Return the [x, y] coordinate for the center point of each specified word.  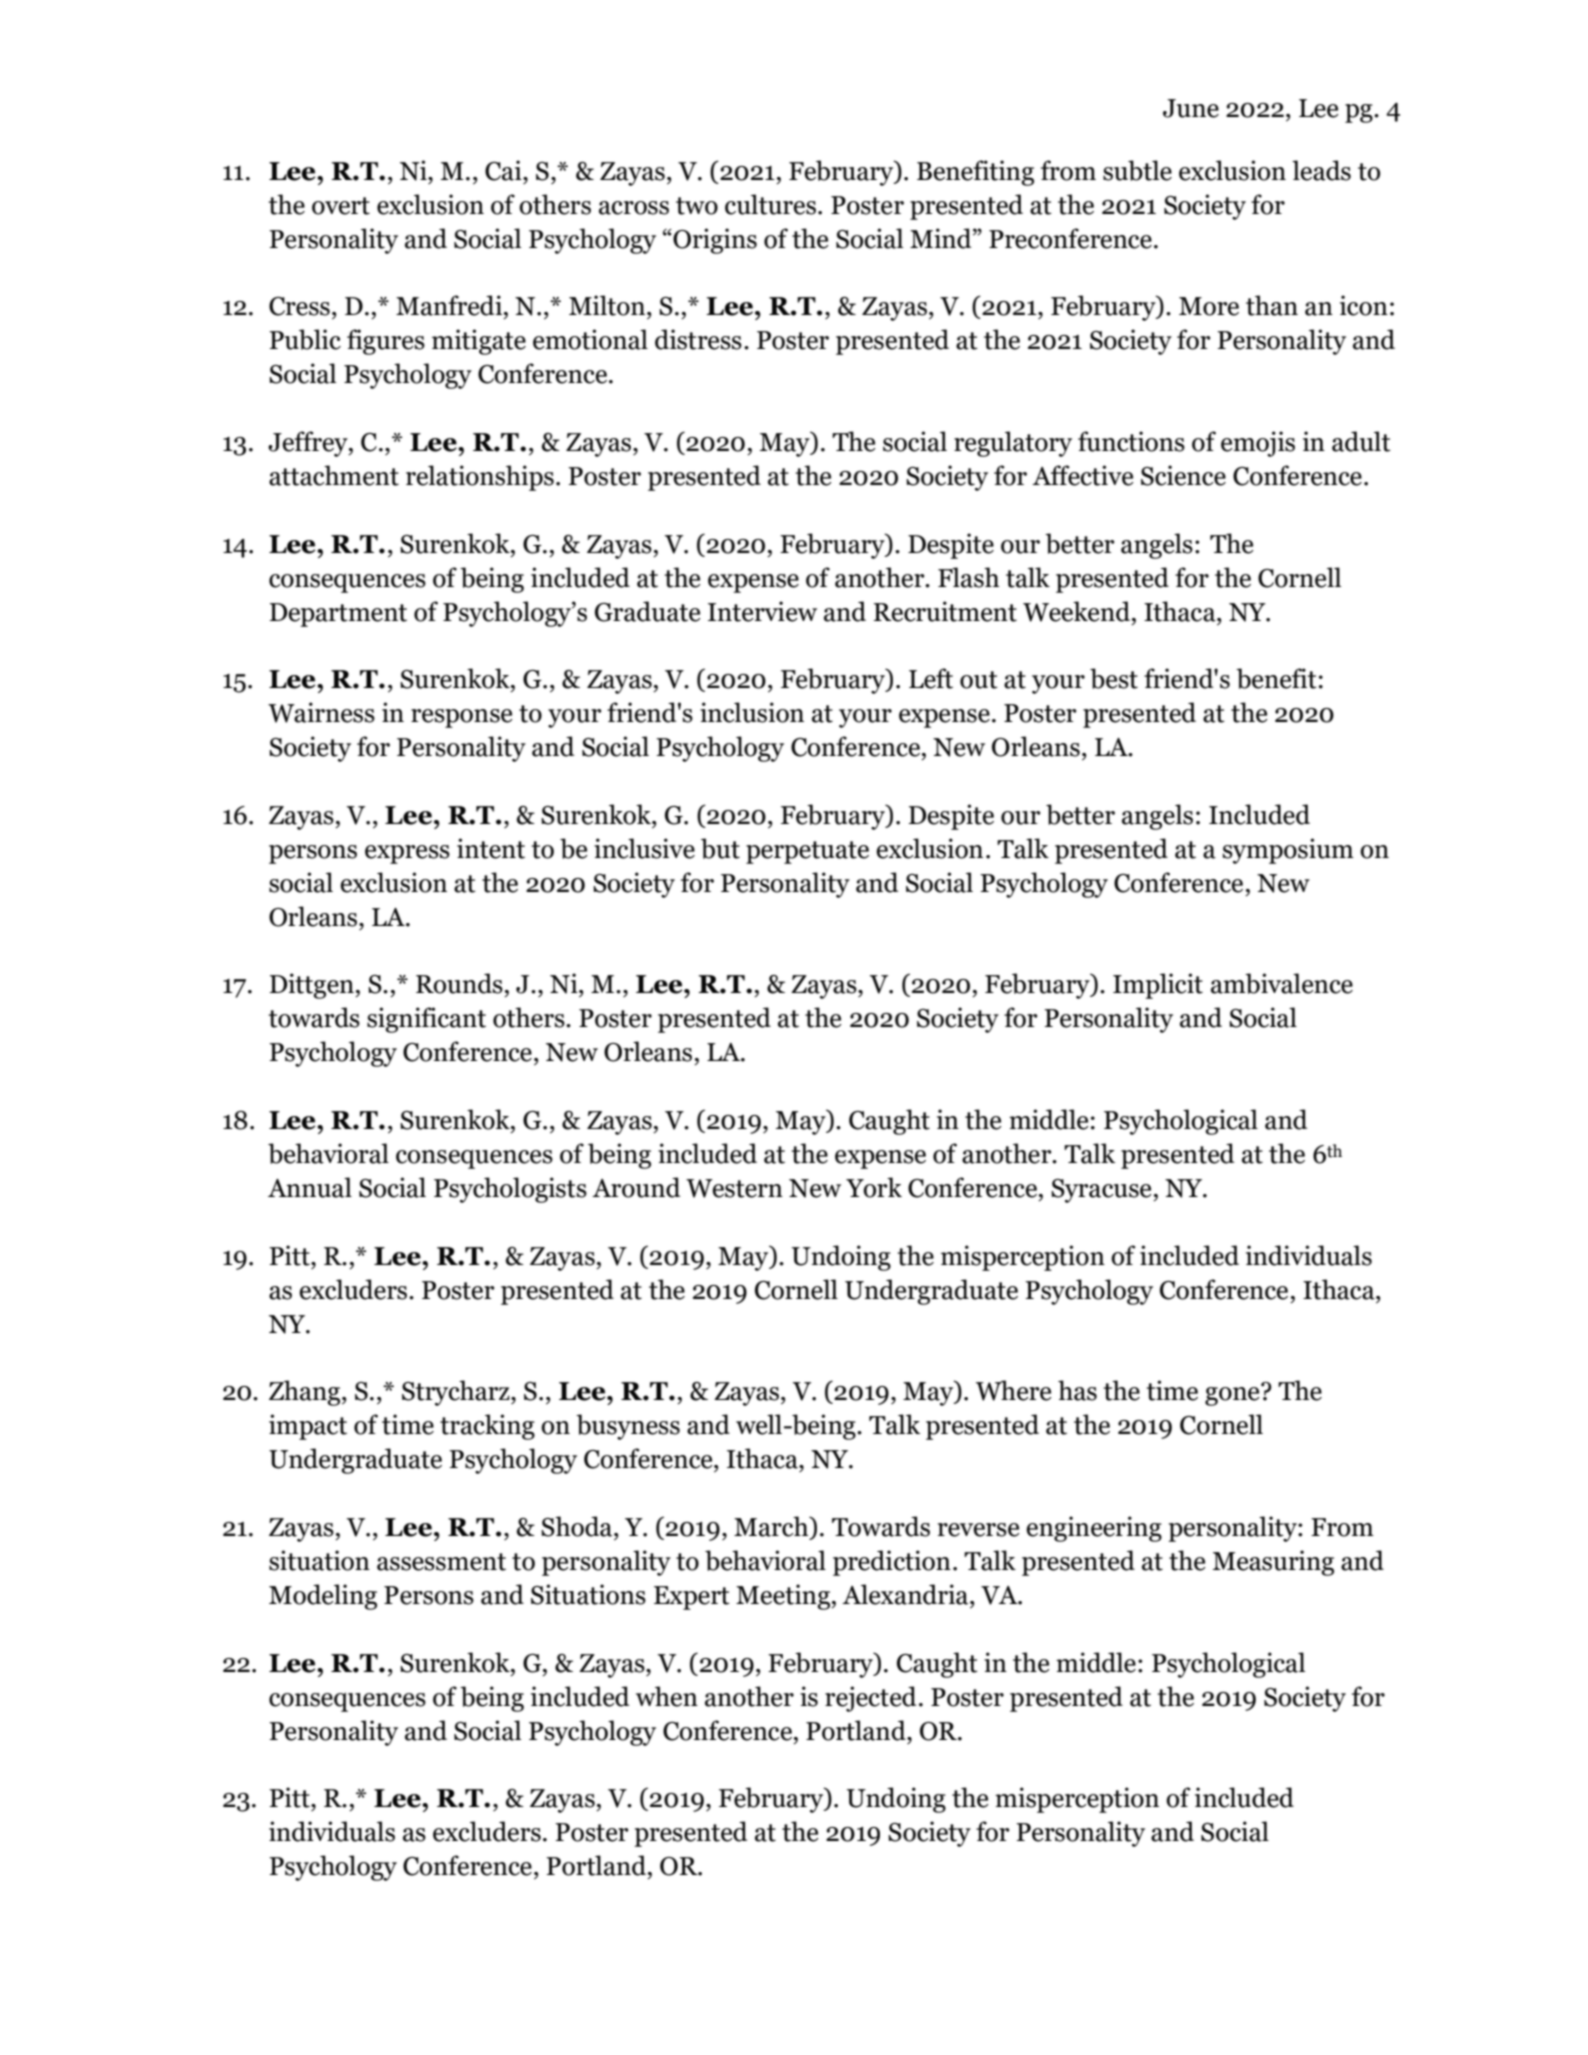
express [407, 854]
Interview [762, 611]
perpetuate [807, 852]
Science [1183, 475]
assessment [441, 1562]
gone [1233, 1395]
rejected [870, 1699]
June [1191, 108]
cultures [770, 204]
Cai [504, 170]
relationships [480, 478]
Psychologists [510, 1190]
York [874, 1187]
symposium [1288, 851]
